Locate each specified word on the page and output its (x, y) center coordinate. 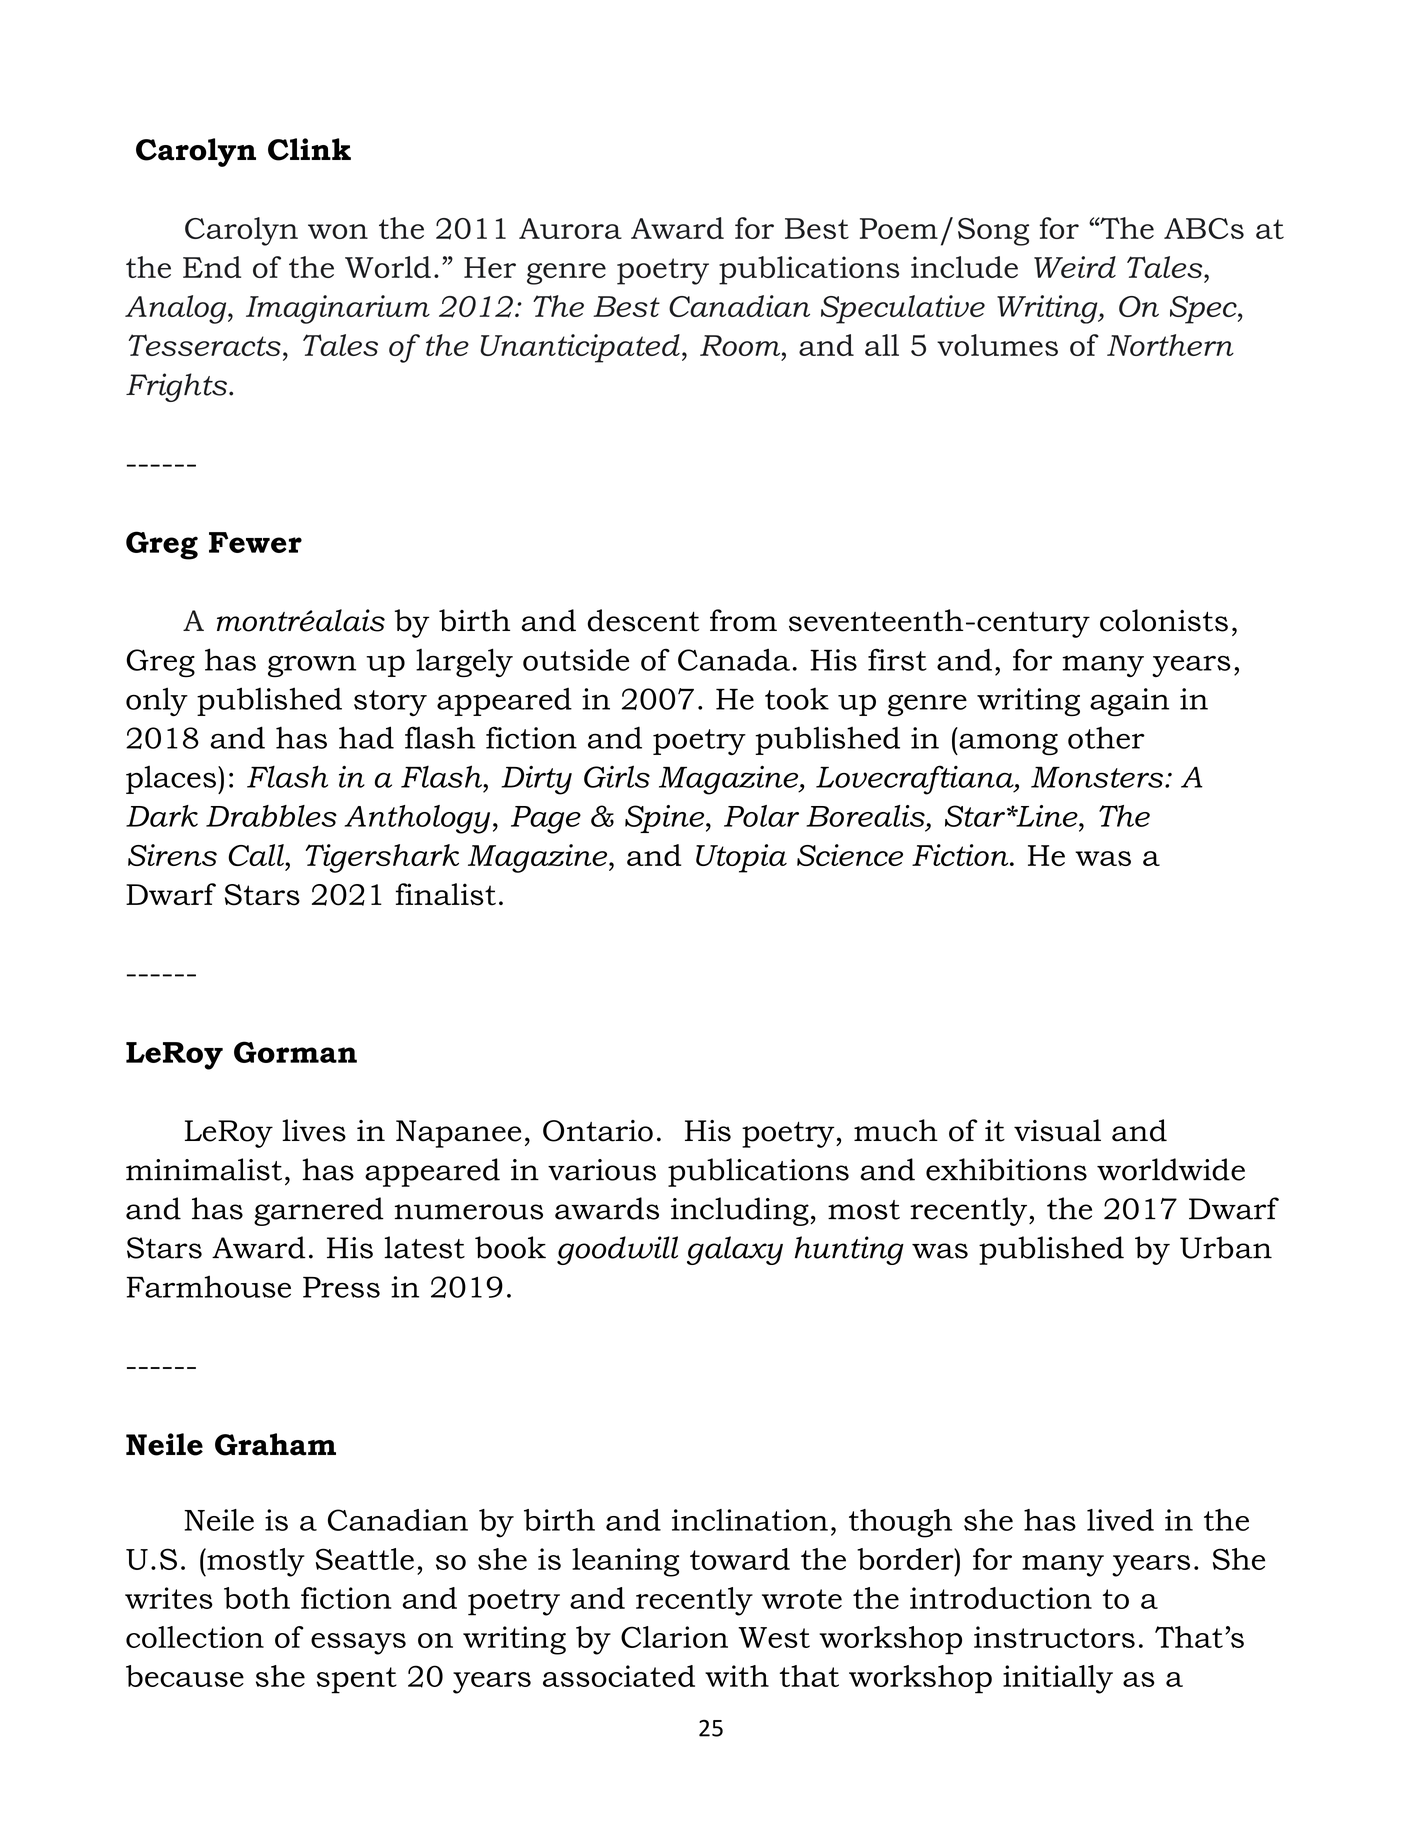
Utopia (741, 858)
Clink (309, 149)
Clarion (674, 1637)
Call (257, 855)
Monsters (1097, 777)
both (257, 1598)
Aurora (570, 228)
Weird (1075, 267)
